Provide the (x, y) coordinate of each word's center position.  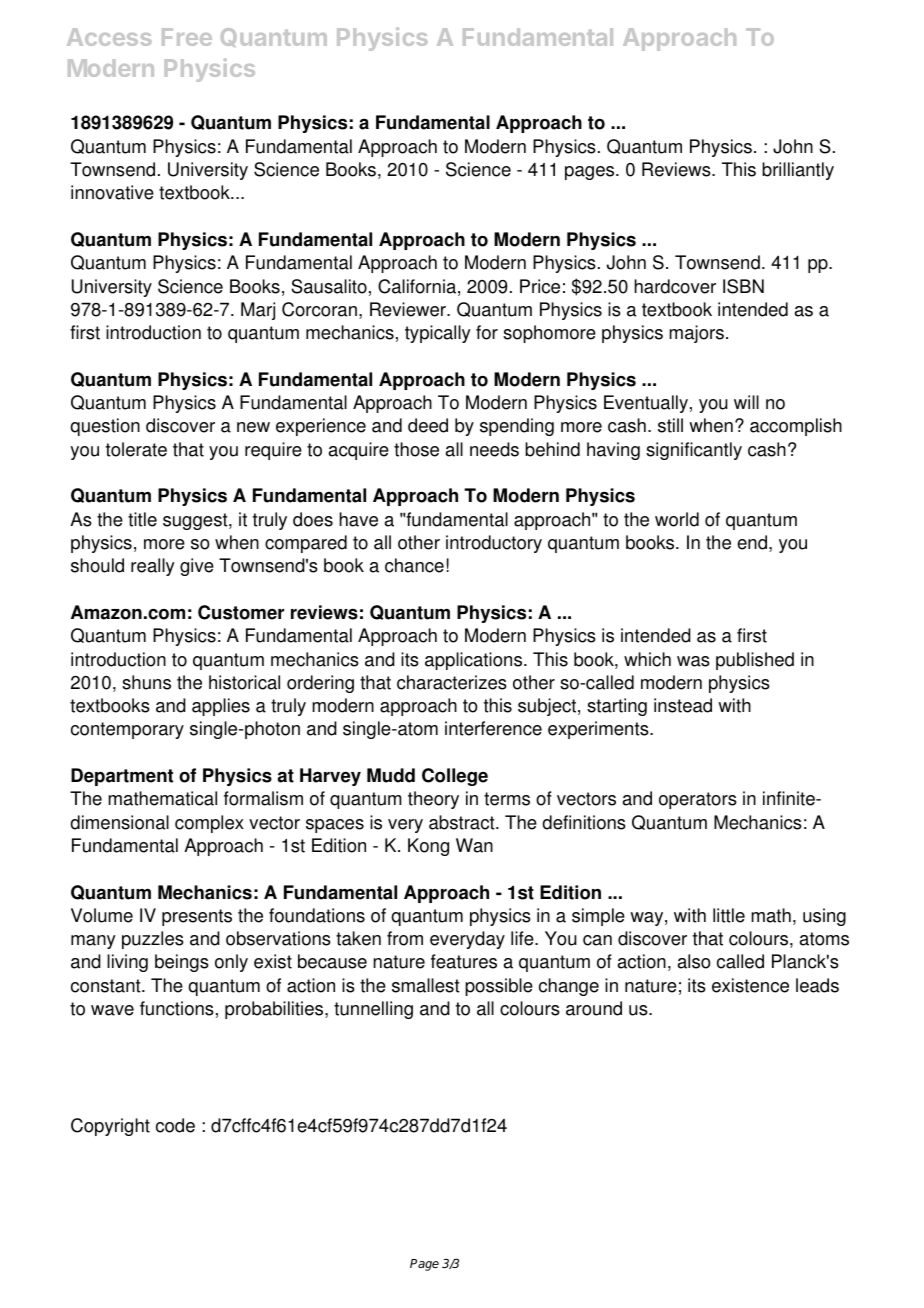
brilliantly (798, 171)
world (677, 519)
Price (540, 286)
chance (414, 565)
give (197, 567)
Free (187, 37)
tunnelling (373, 1010)
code (175, 1125)
